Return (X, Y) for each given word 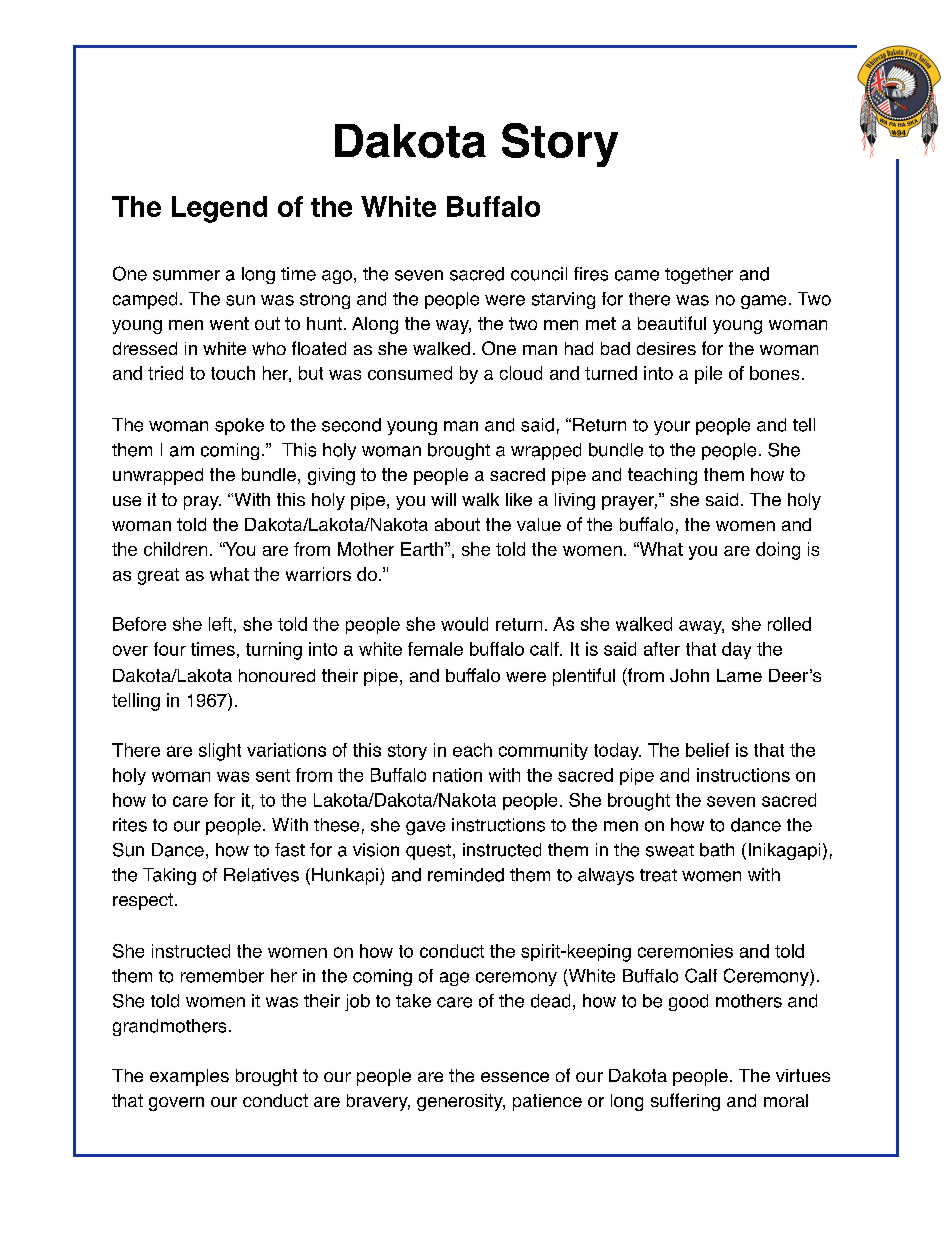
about (457, 524)
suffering (685, 1102)
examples (189, 1077)
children (175, 549)
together (699, 275)
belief (707, 750)
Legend (219, 209)
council (539, 274)
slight (220, 752)
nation (457, 775)
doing (778, 551)
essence (515, 1077)
